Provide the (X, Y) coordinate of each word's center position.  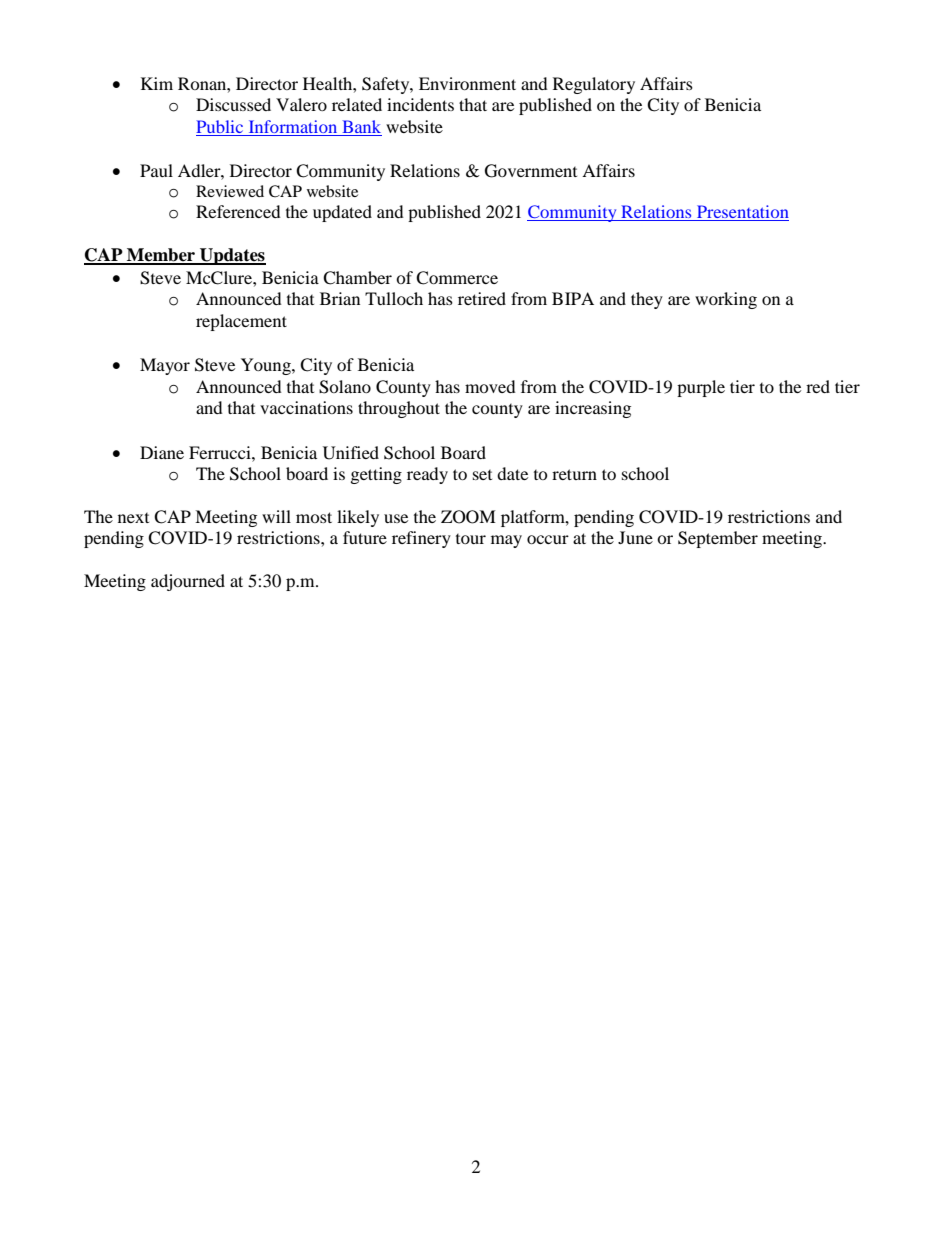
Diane (162, 452)
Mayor (165, 366)
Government (531, 171)
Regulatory (594, 85)
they (647, 300)
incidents (420, 104)
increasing (593, 409)
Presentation (742, 213)
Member (161, 256)
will (276, 516)
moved (490, 386)
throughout (399, 409)
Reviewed (230, 191)
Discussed (233, 104)
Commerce (457, 278)
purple (701, 388)
